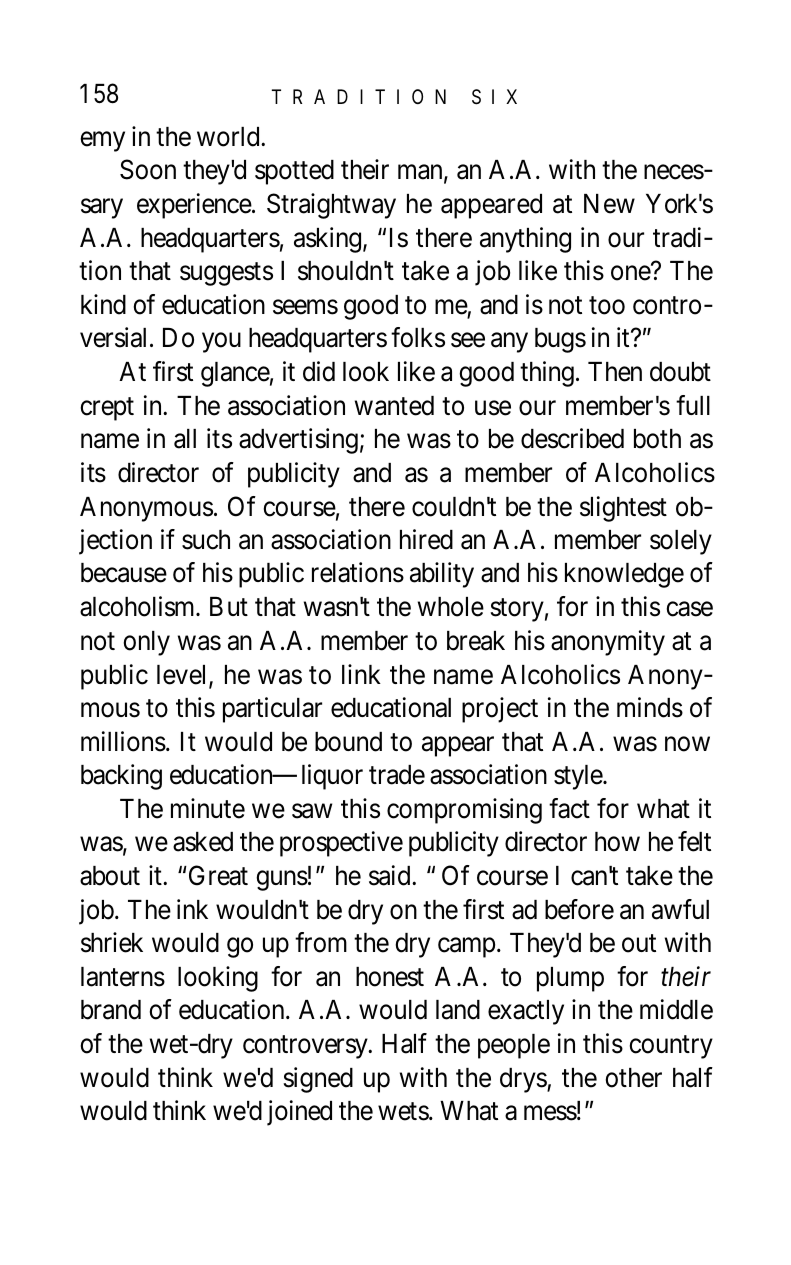 This image has width=791, height=1265. Describe the element at coordinates (208, 808) in the image. I see `minute` at that location.
